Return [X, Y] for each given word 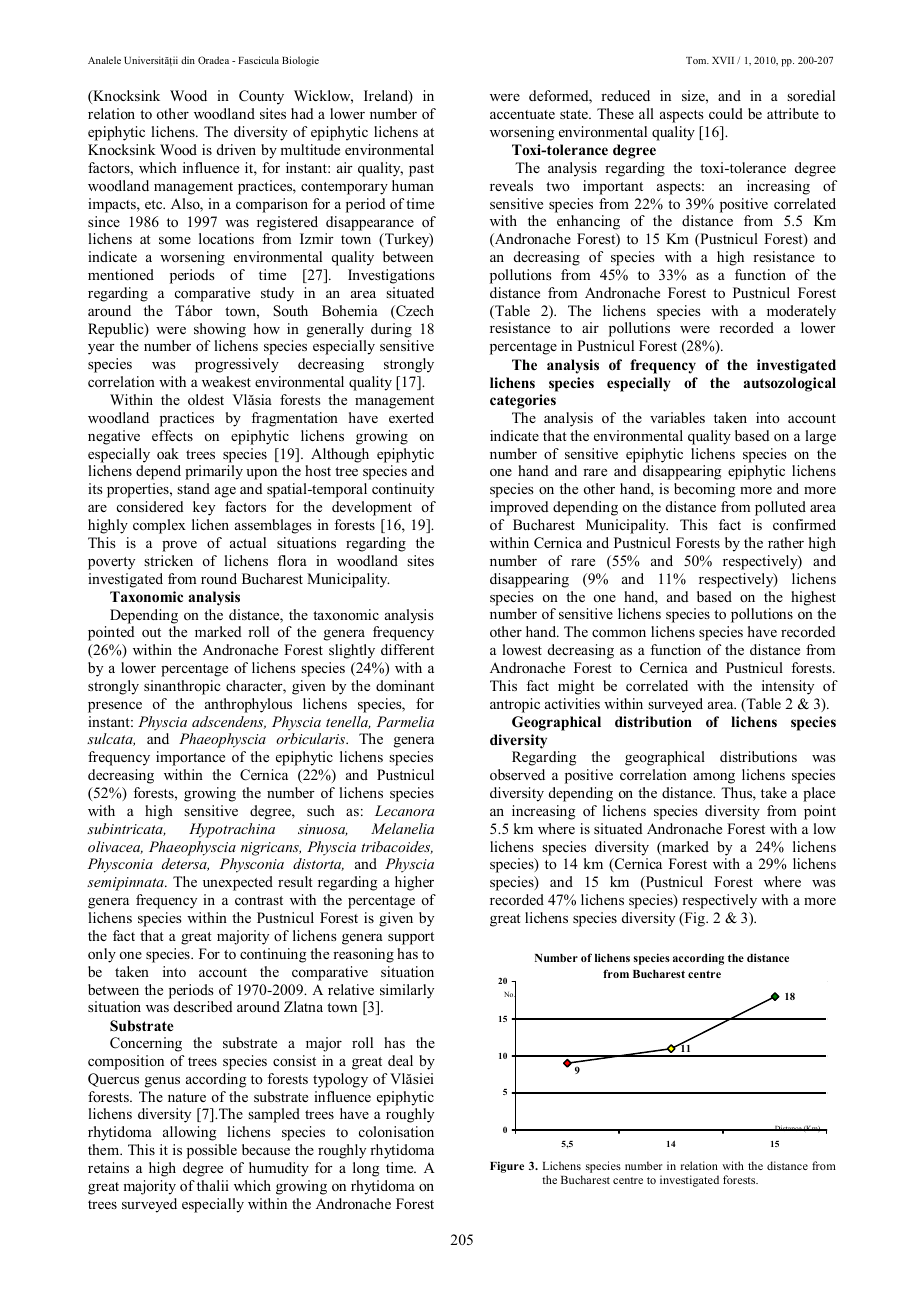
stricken [168, 560]
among [714, 778]
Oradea [213, 60]
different [407, 649]
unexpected [238, 883]
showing [220, 330]
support [411, 938]
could [726, 113]
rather [786, 542]
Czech [414, 312]
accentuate [522, 114]
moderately [801, 312]
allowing [189, 1133]
